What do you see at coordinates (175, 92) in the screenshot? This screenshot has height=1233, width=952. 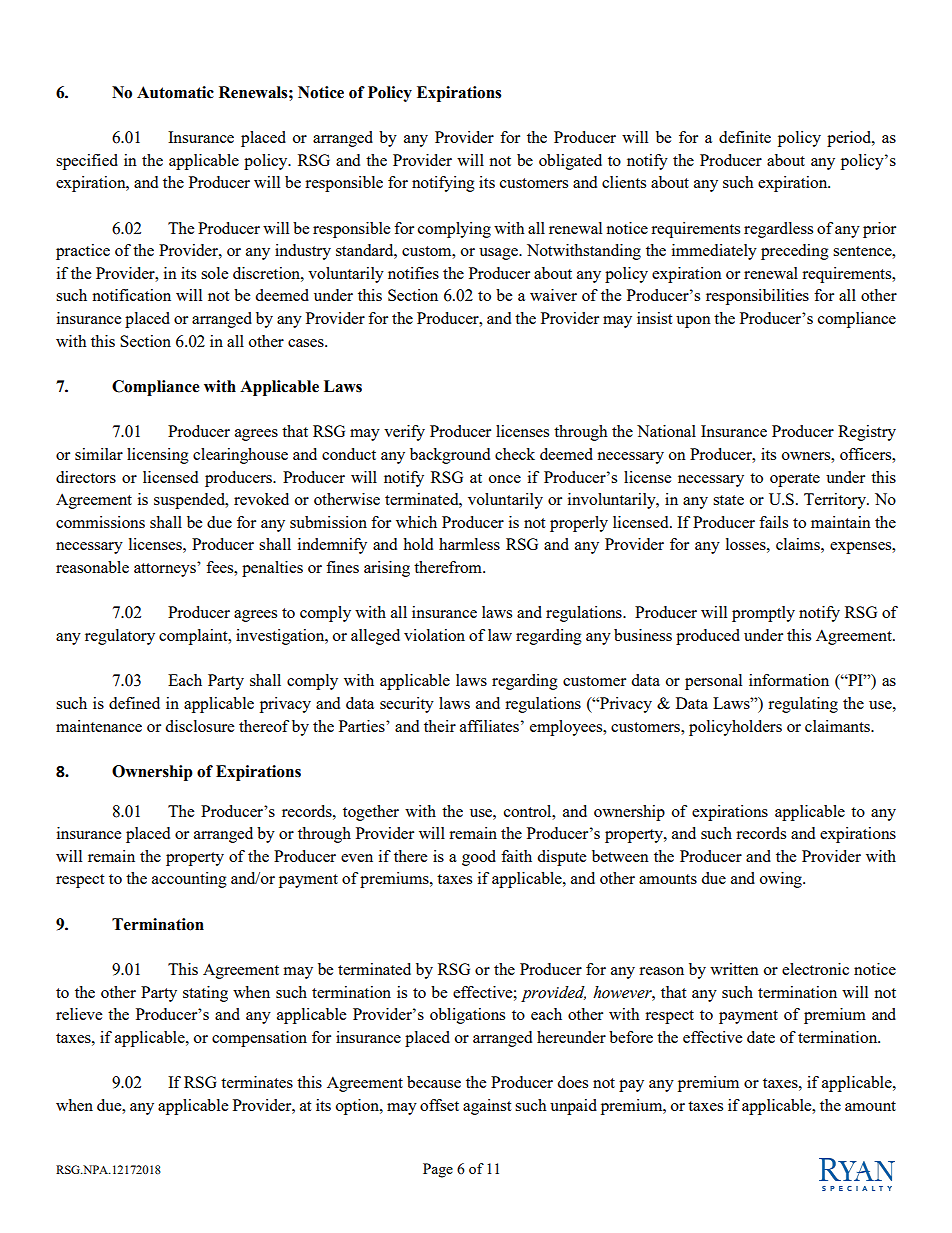 I see `Automatic` at bounding box center [175, 92].
